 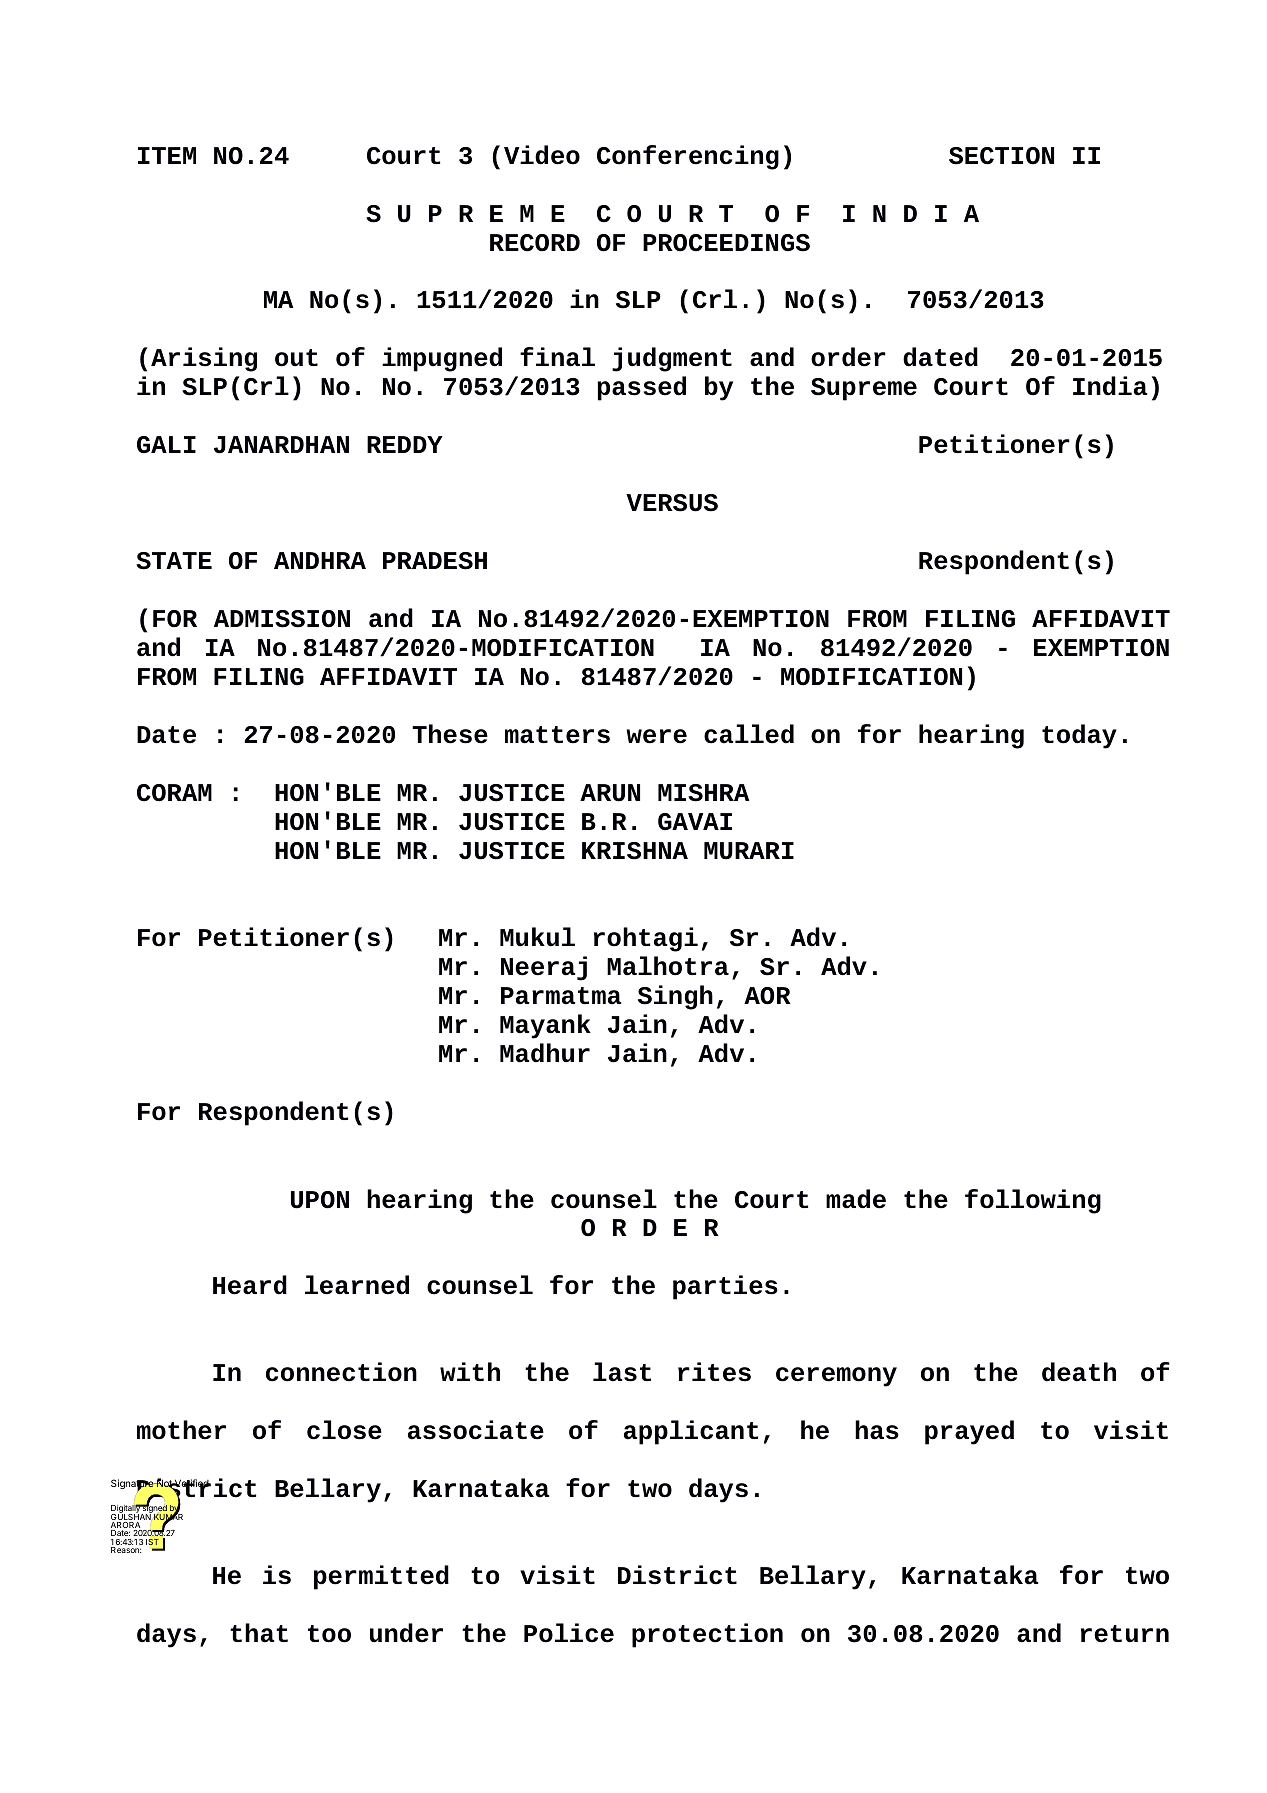 What do you see at coordinates (656, 736) in the screenshot?
I see `were` at bounding box center [656, 736].
